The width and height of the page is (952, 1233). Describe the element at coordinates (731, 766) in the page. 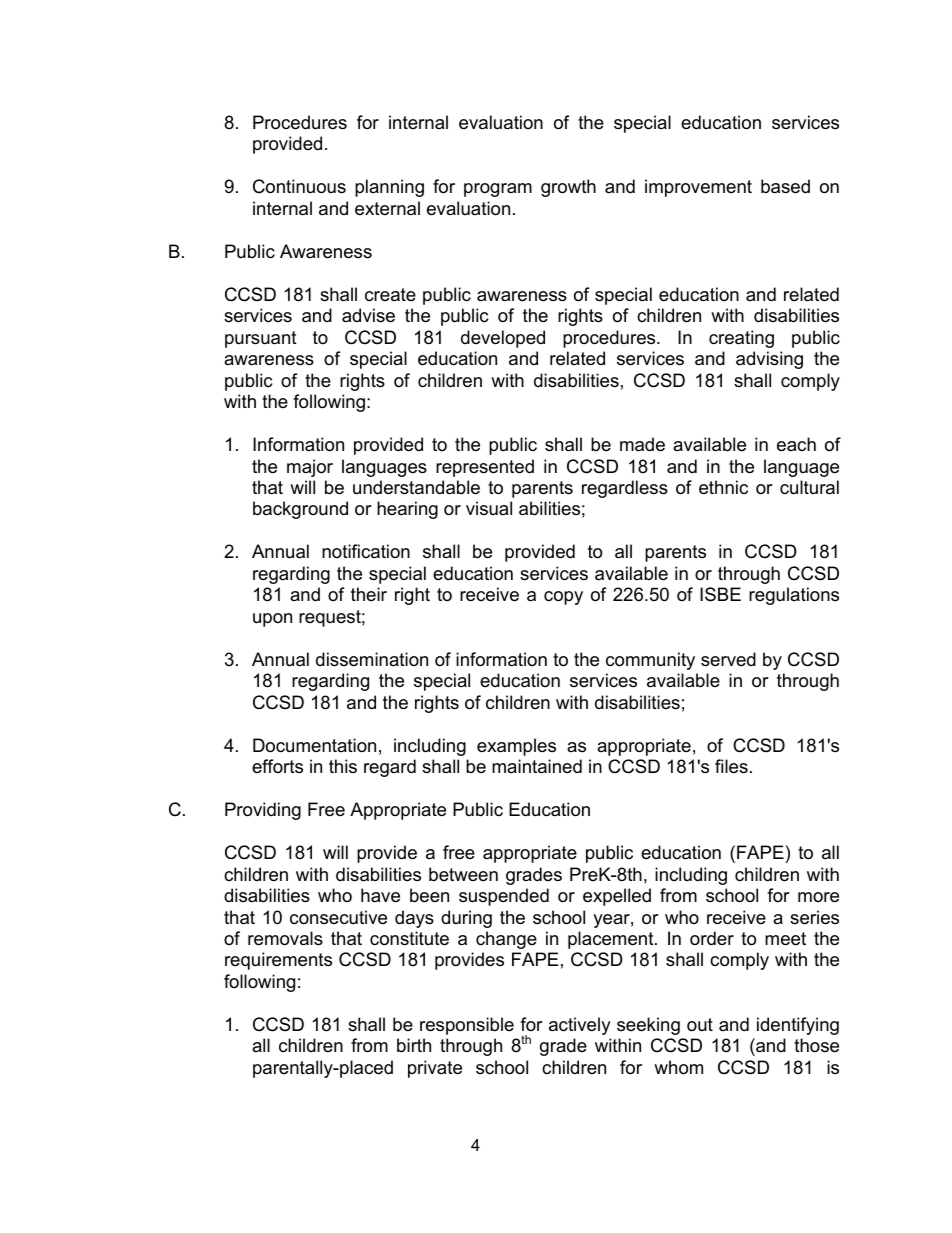

I see `files` at that location.
